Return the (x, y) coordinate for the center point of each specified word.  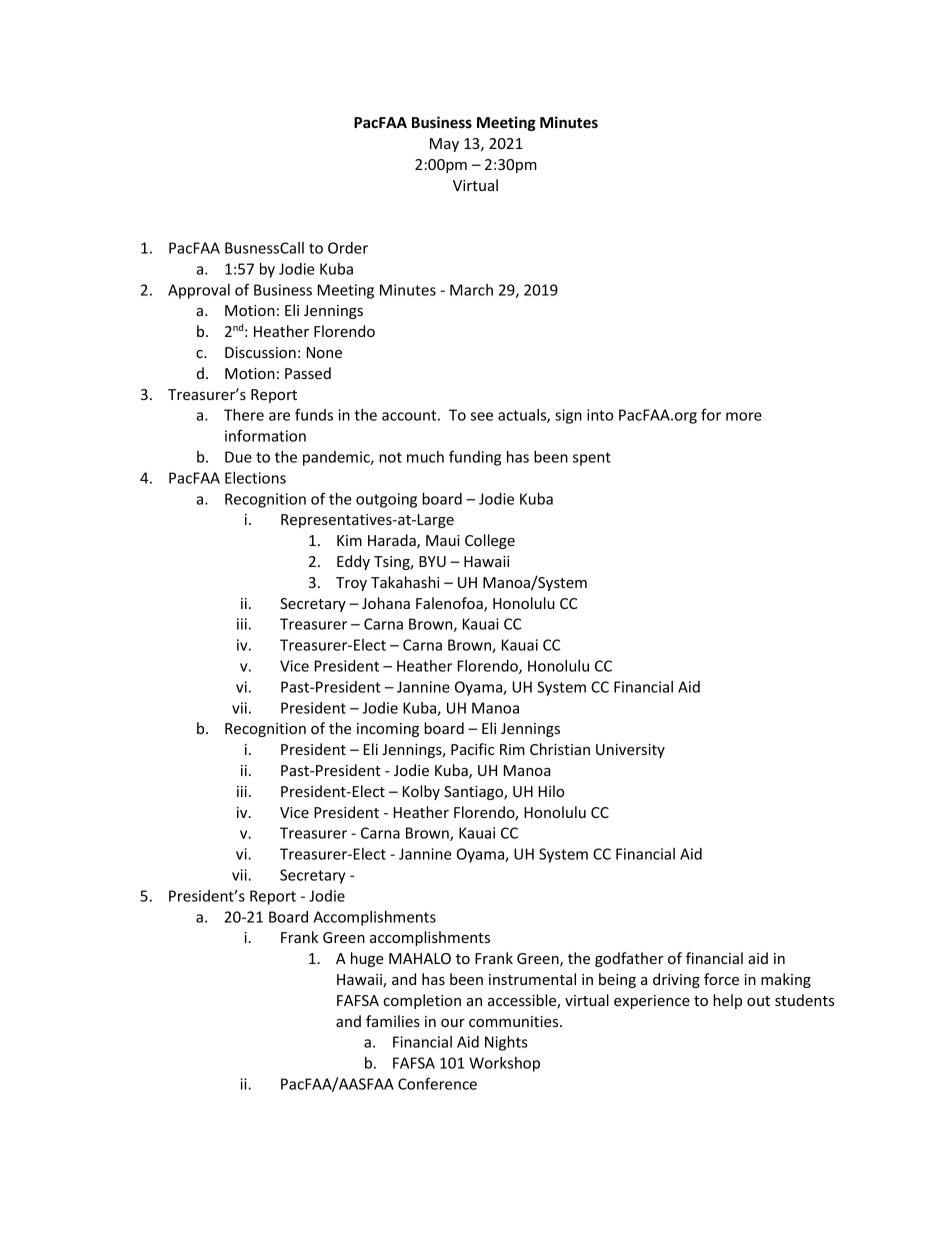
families (393, 1021)
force (721, 979)
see (482, 416)
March (471, 290)
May (444, 145)
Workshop (504, 1064)
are (279, 416)
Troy (351, 584)
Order (348, 248)
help (727, 1001)
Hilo (551, 791)
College (490, 541)
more (744, 416)
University (630, 751)
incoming (388, 730)
